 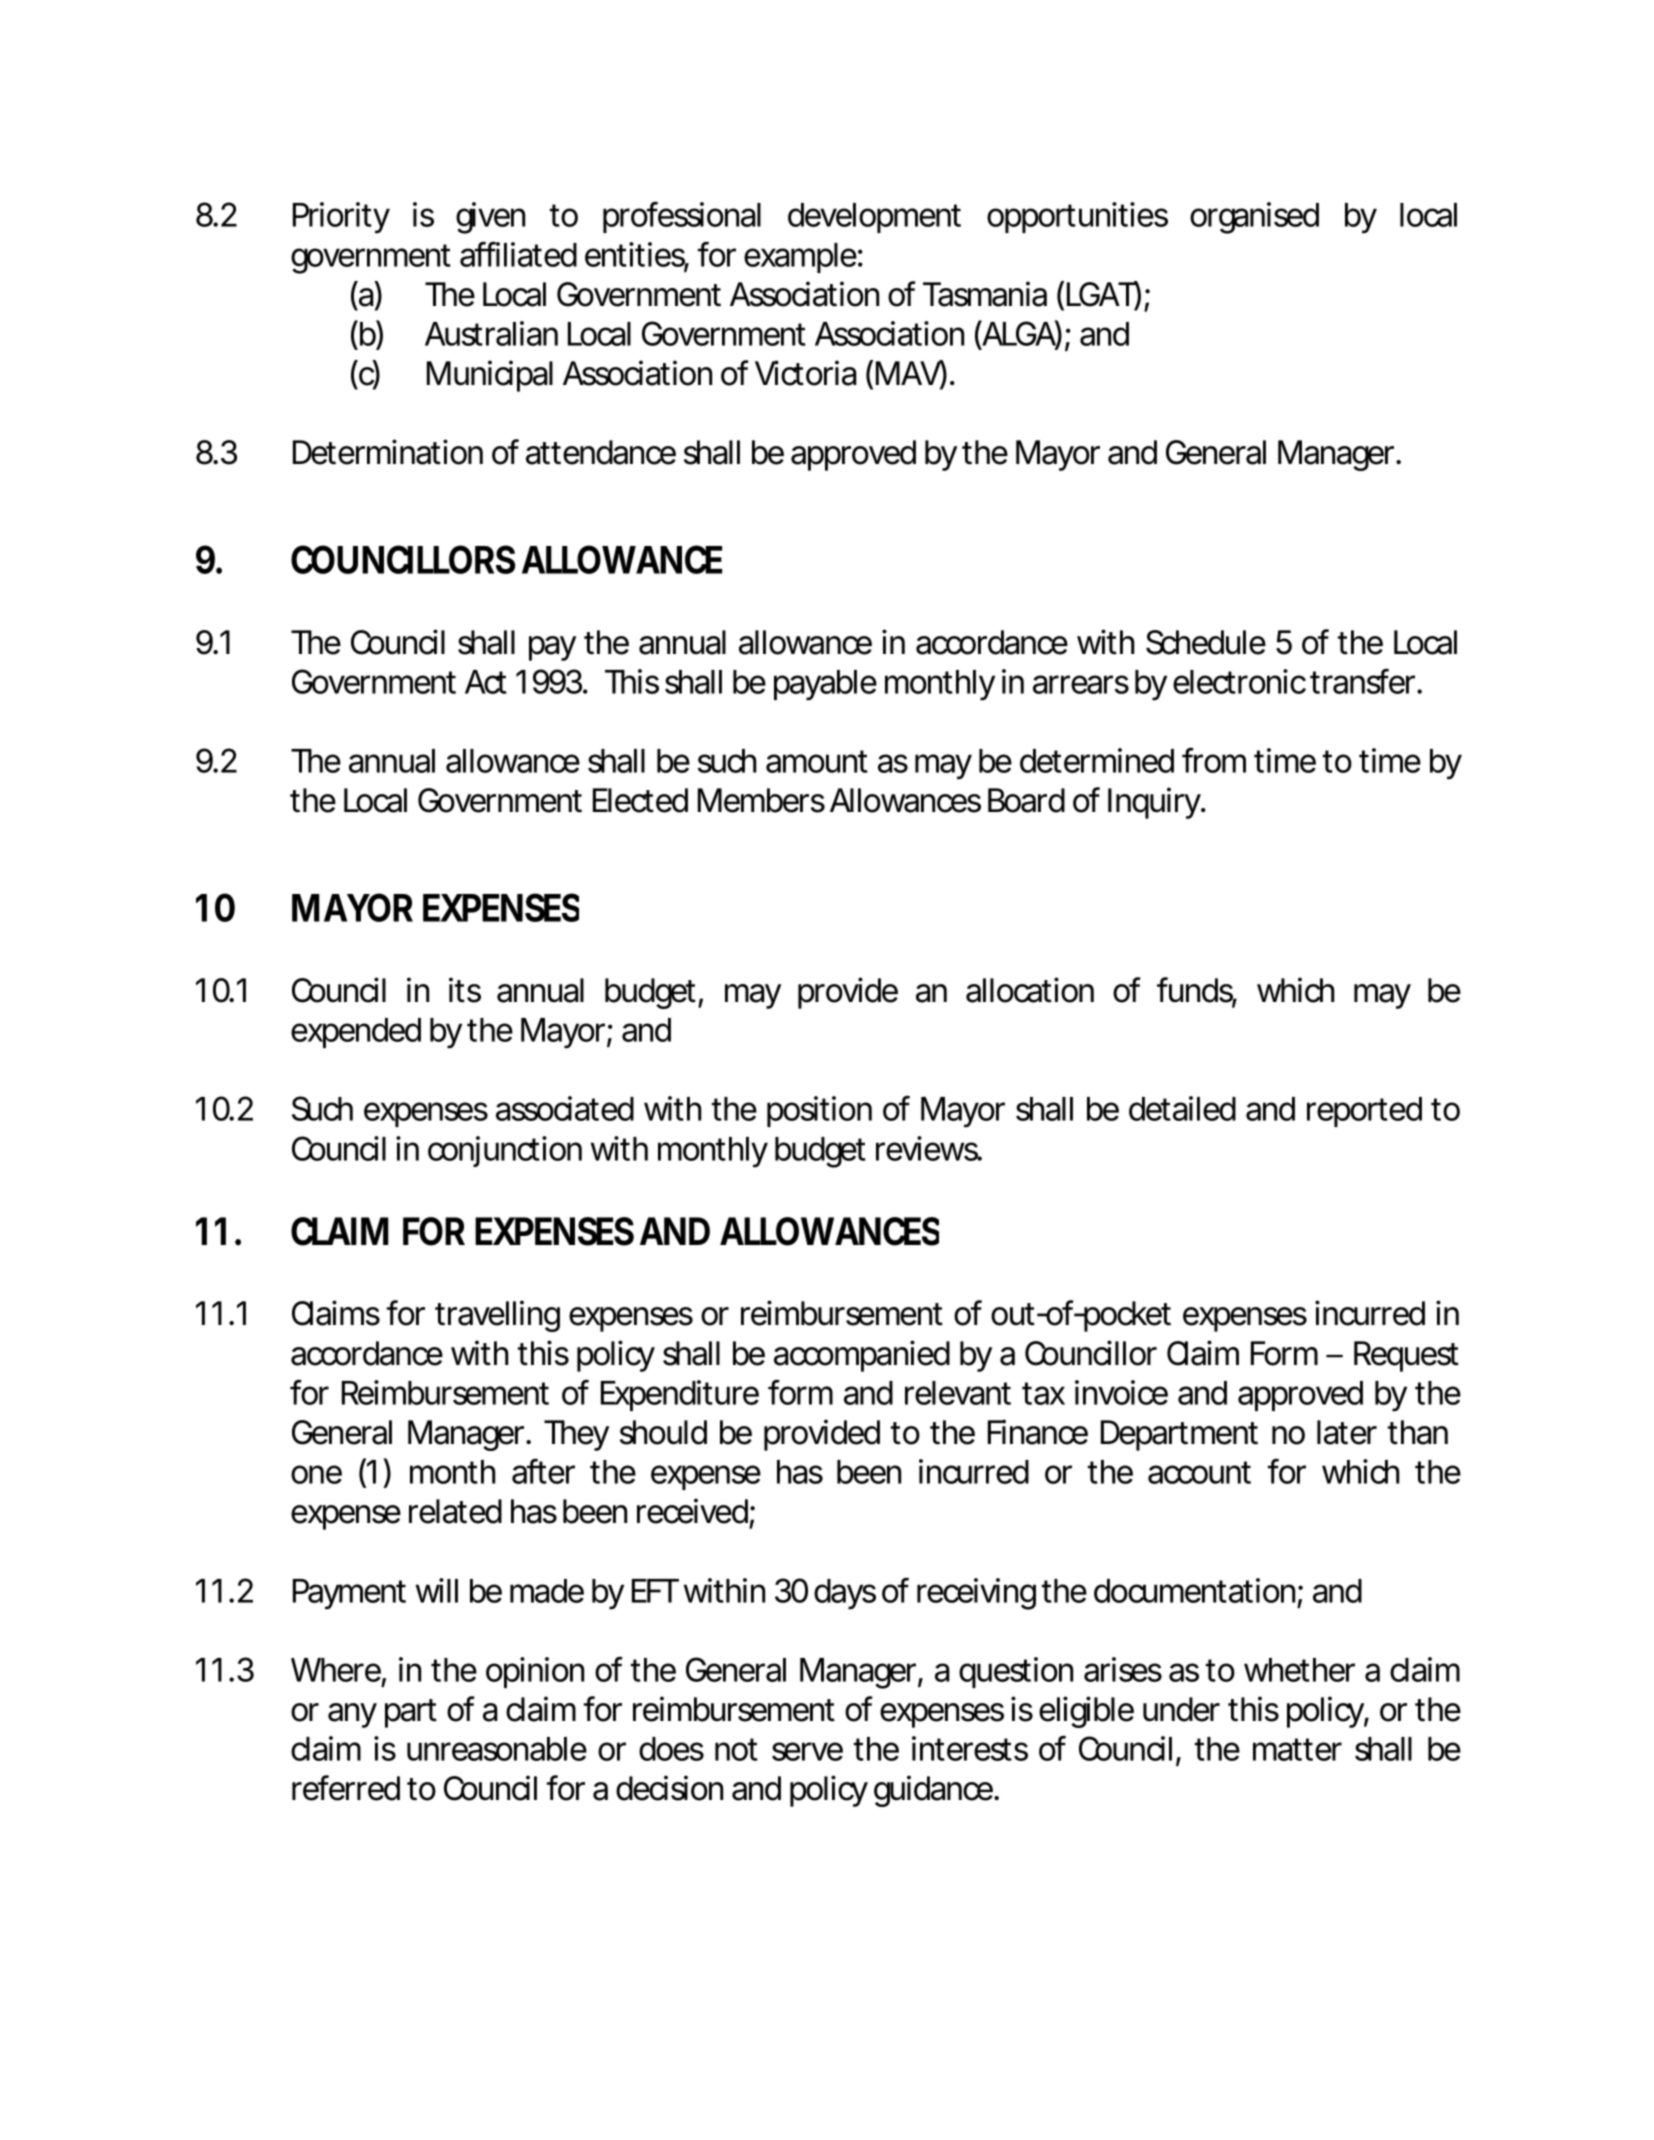 What do you see at coordinates (1364, 1112) in the image?
I see `reported` at bounding box center [1364, 1112].
